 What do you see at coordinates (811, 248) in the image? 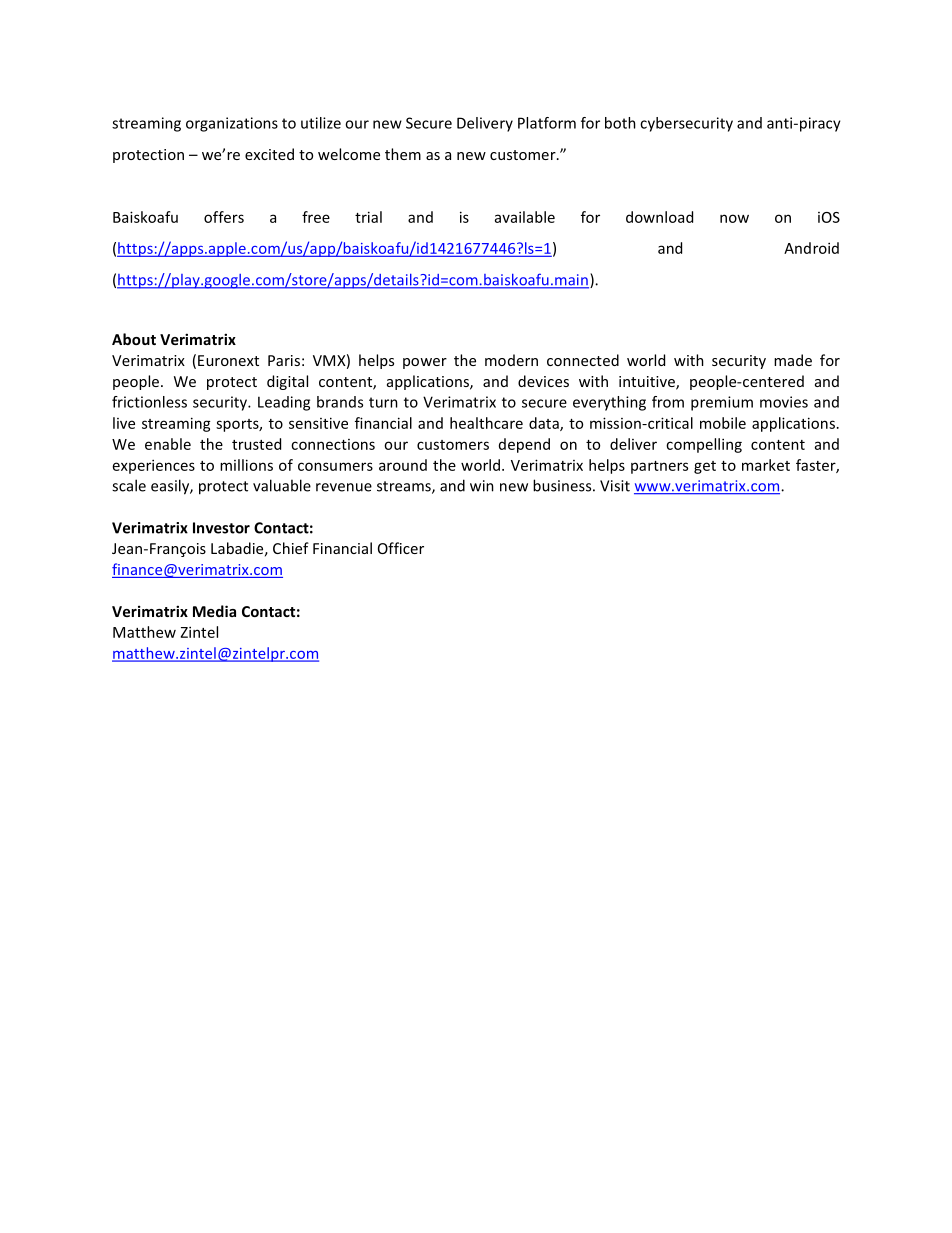
I see `Android` at bounding box center [811, 248].
